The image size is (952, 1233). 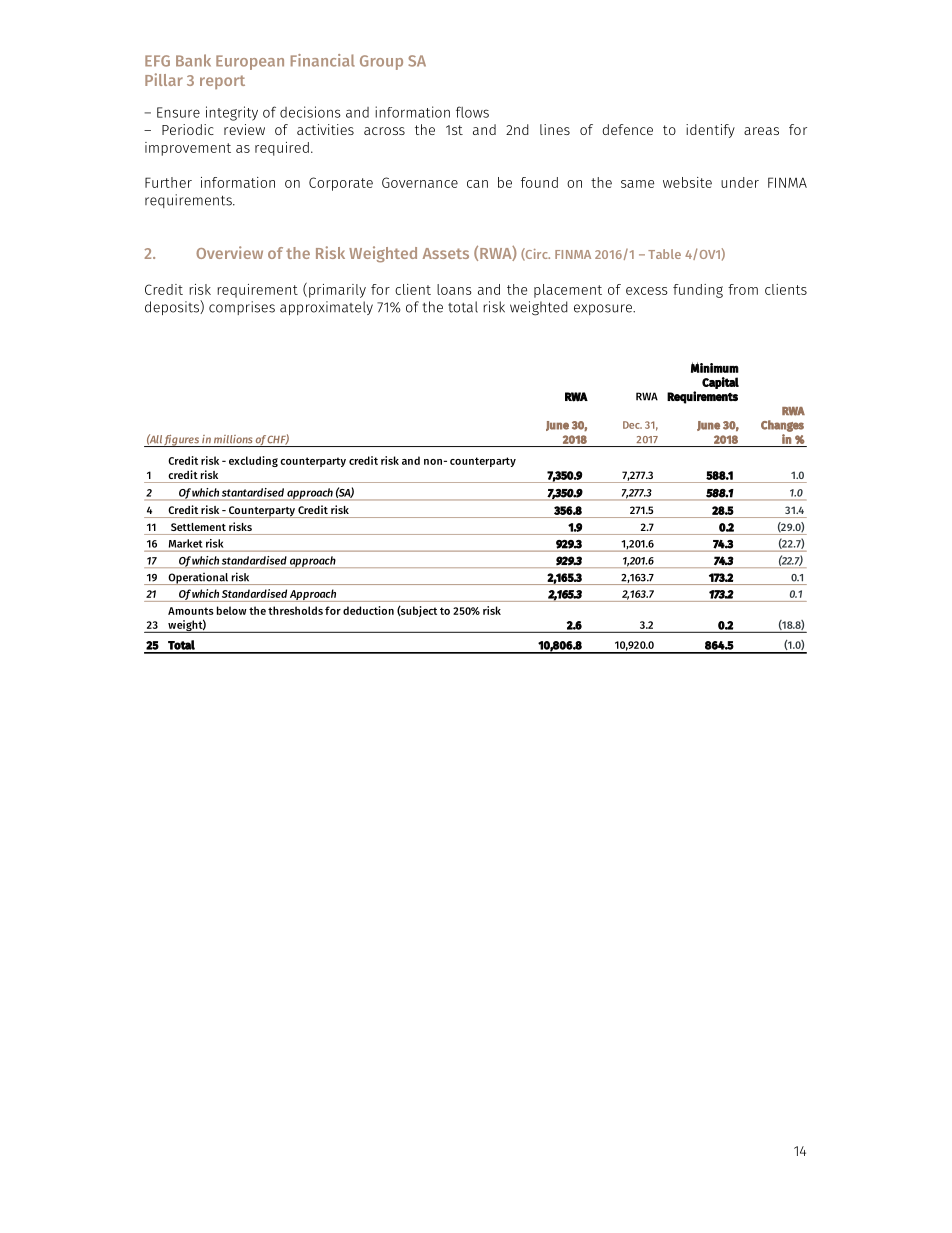 I want to click on flows, so click(x=472, y=112).
